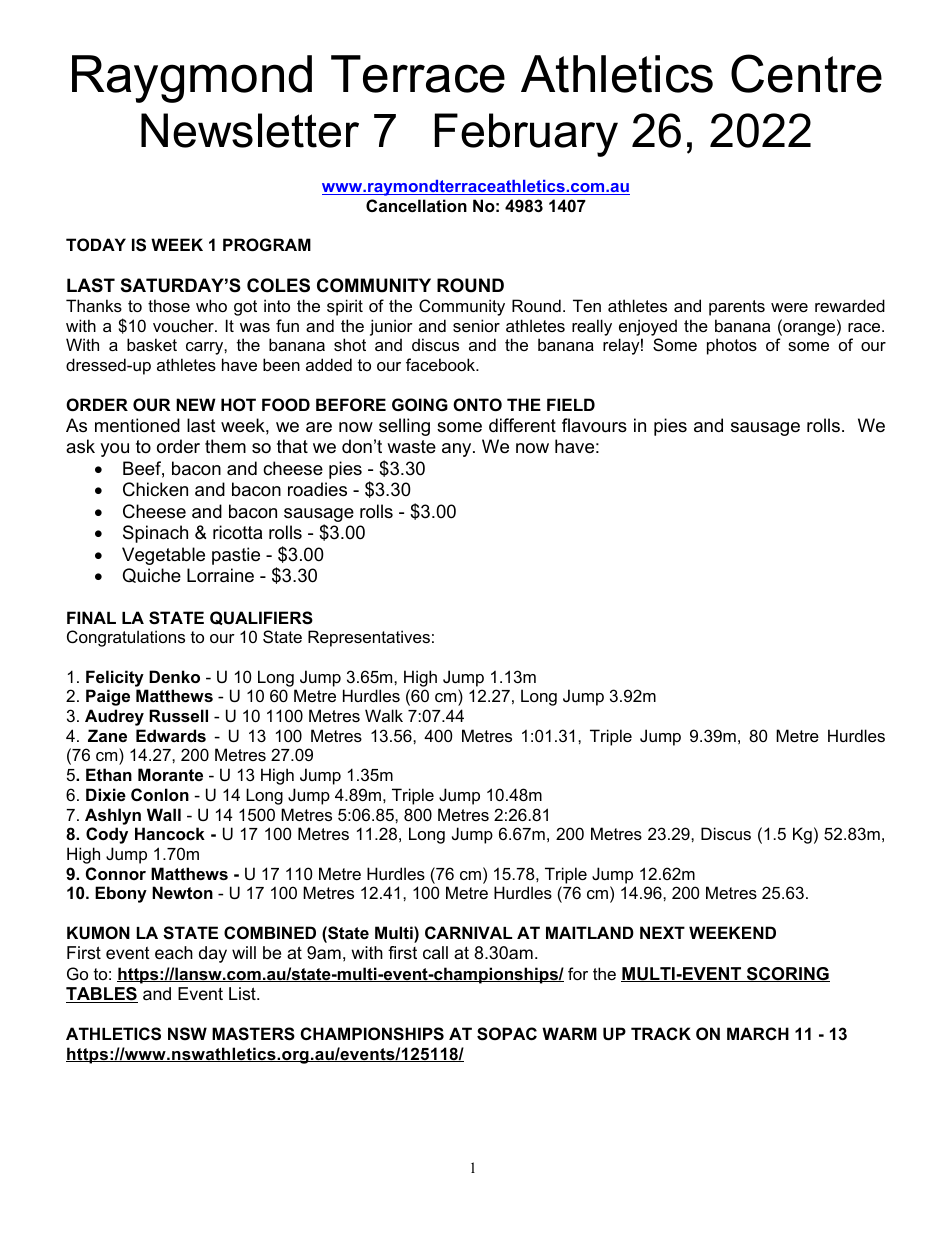  Describe the element at coordinates (250, 130) in the image. I see `Newsletter` at that location.
